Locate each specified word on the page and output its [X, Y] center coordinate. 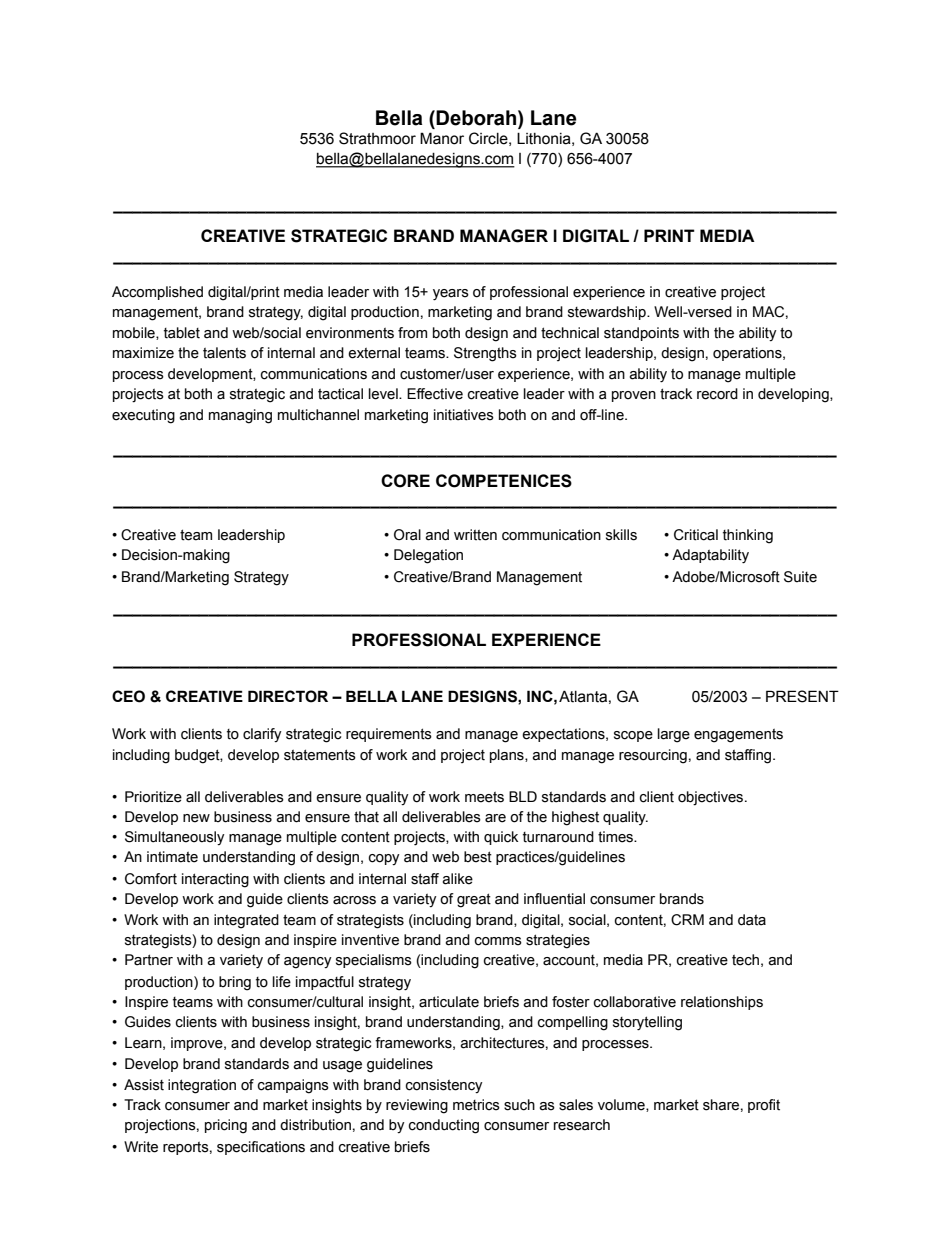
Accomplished [157, 293]
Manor [442, 138]
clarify [262, 735]
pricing [226, 1126]
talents [224, 353]
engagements [738, 736]
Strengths [485, 354]
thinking [748, 536]
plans [508, 756]
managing [240, 416]
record [717, 394]
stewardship [608, 313]
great [474, 900]
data [752, 920]
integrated [246, 921]
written [475, 535]
